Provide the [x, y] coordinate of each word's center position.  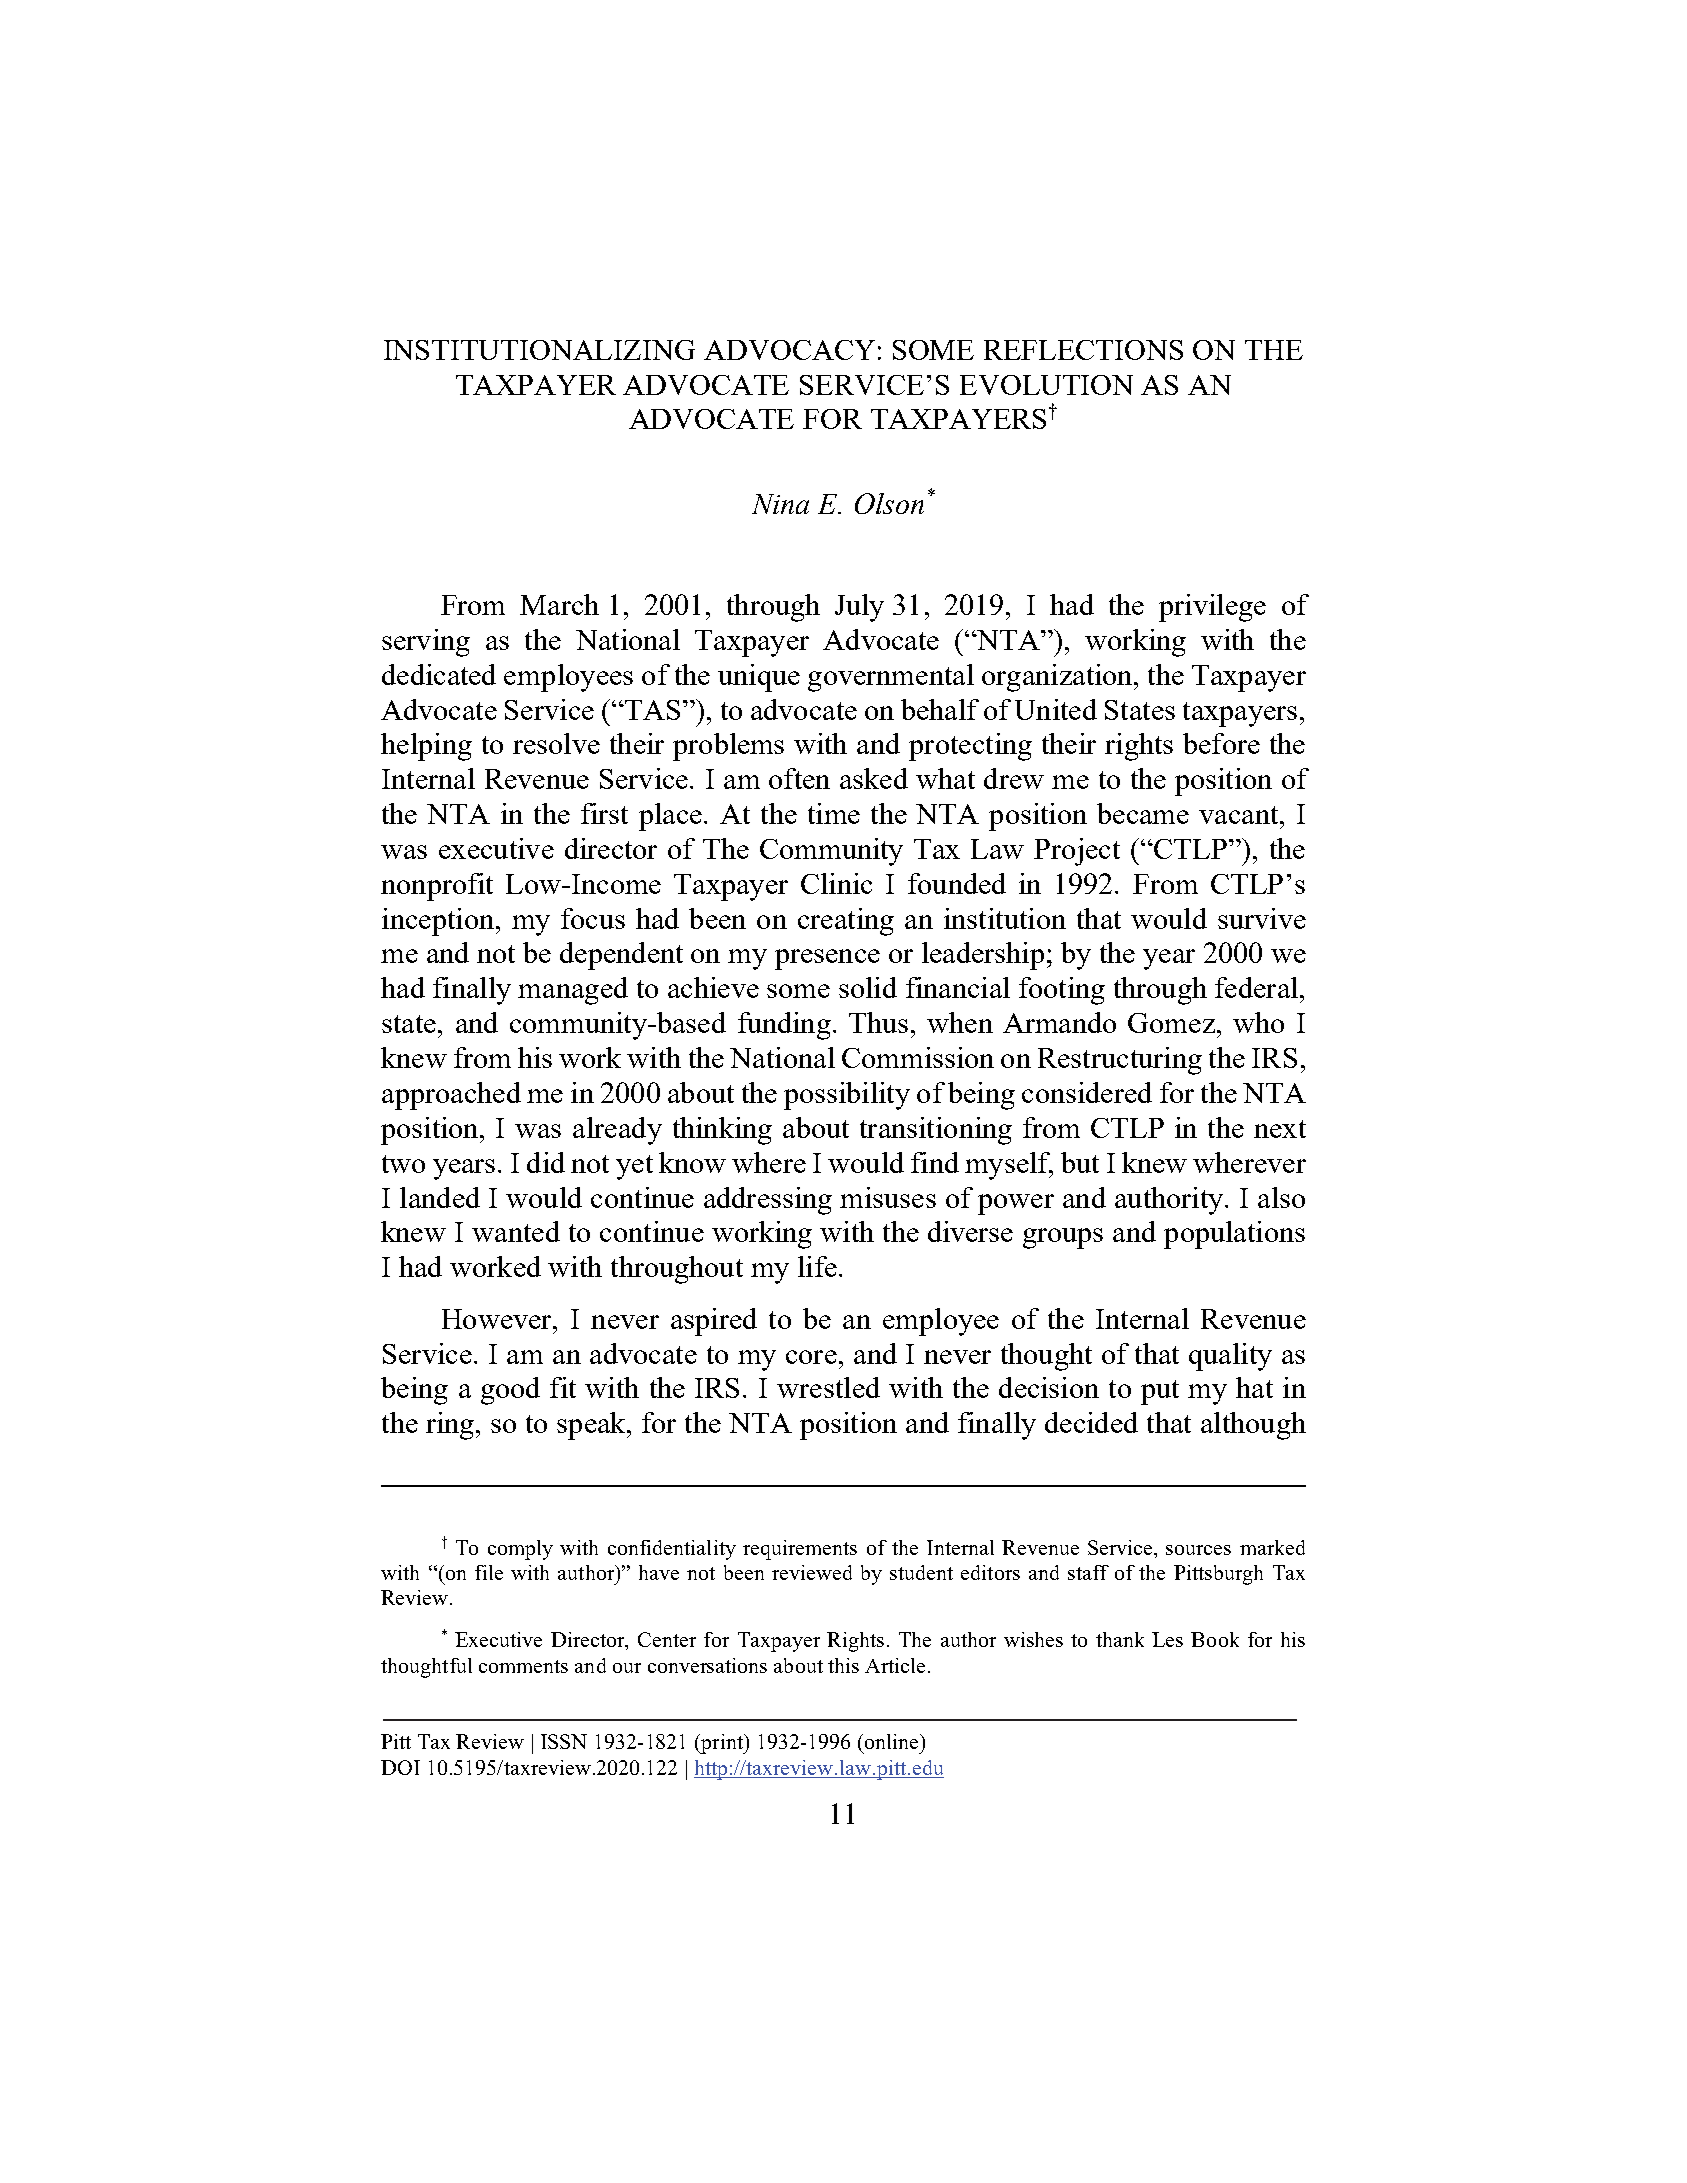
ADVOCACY [789, 350]
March [559, 604]
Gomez [1171, 1023]
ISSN [564, 1741]
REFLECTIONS [1083, 350]
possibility [847, 1096]
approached [451, 1096]
